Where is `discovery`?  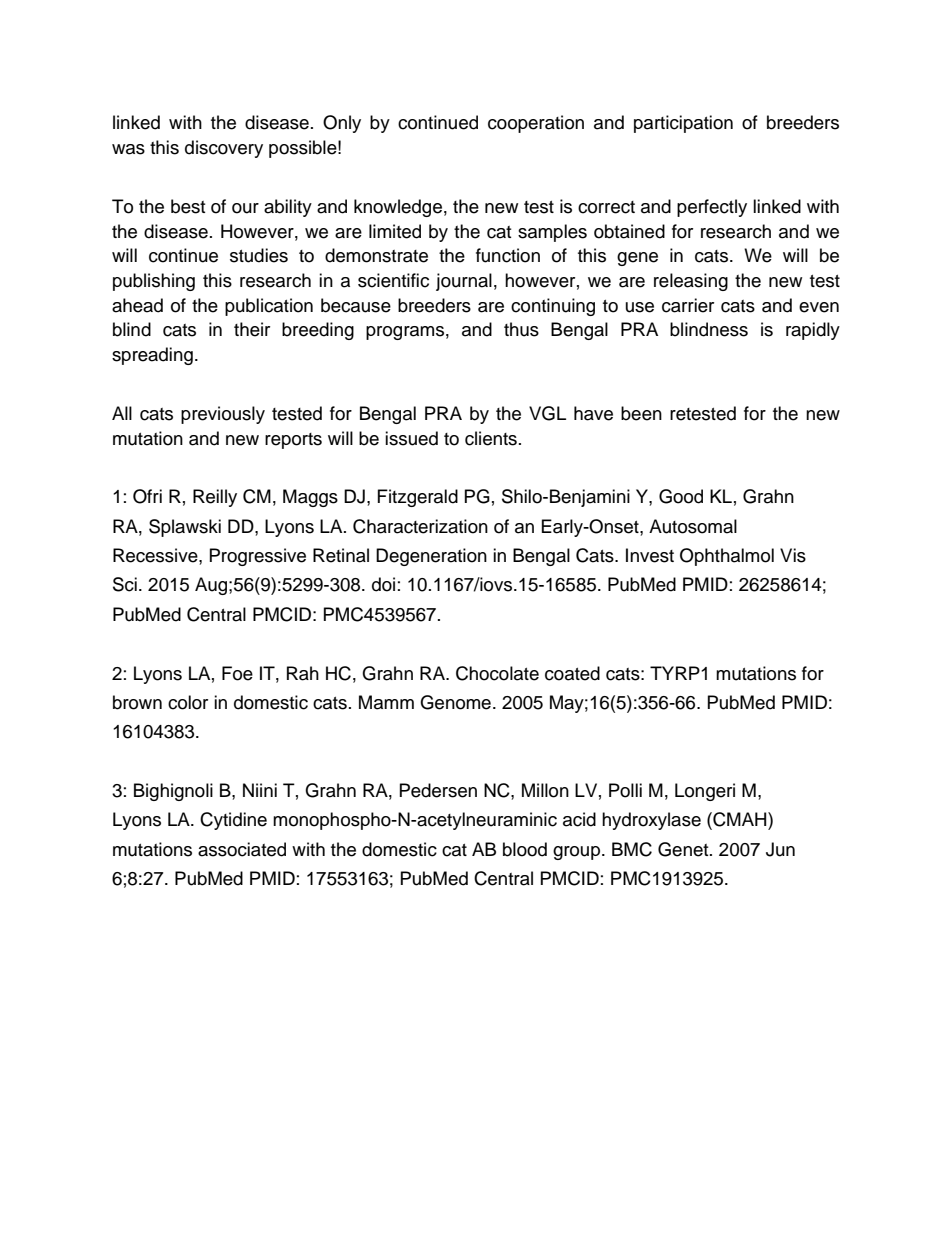 discovery is located at coordinates (224, 149).
